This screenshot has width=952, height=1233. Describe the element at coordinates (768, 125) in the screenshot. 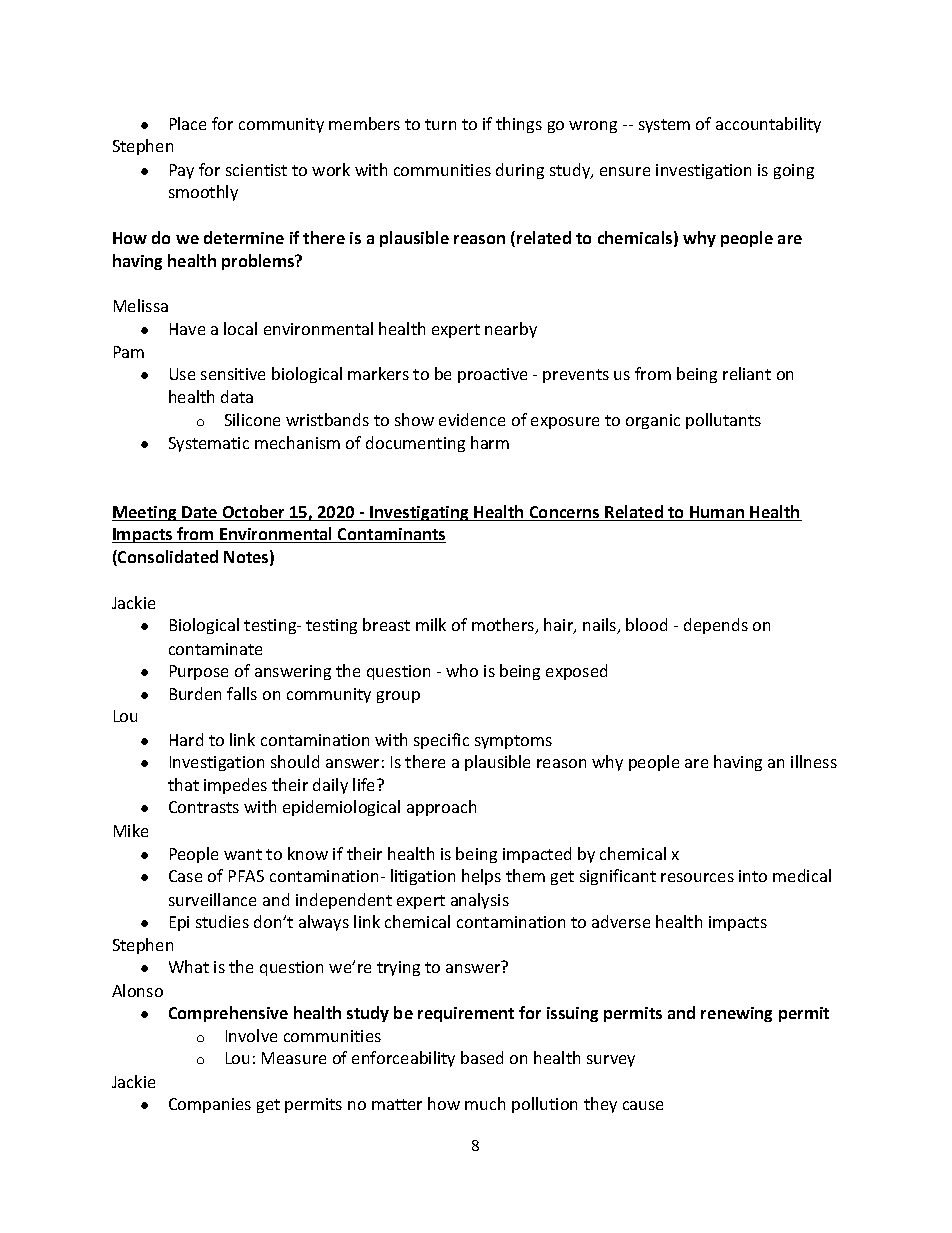

I see `accountability` at that location.
